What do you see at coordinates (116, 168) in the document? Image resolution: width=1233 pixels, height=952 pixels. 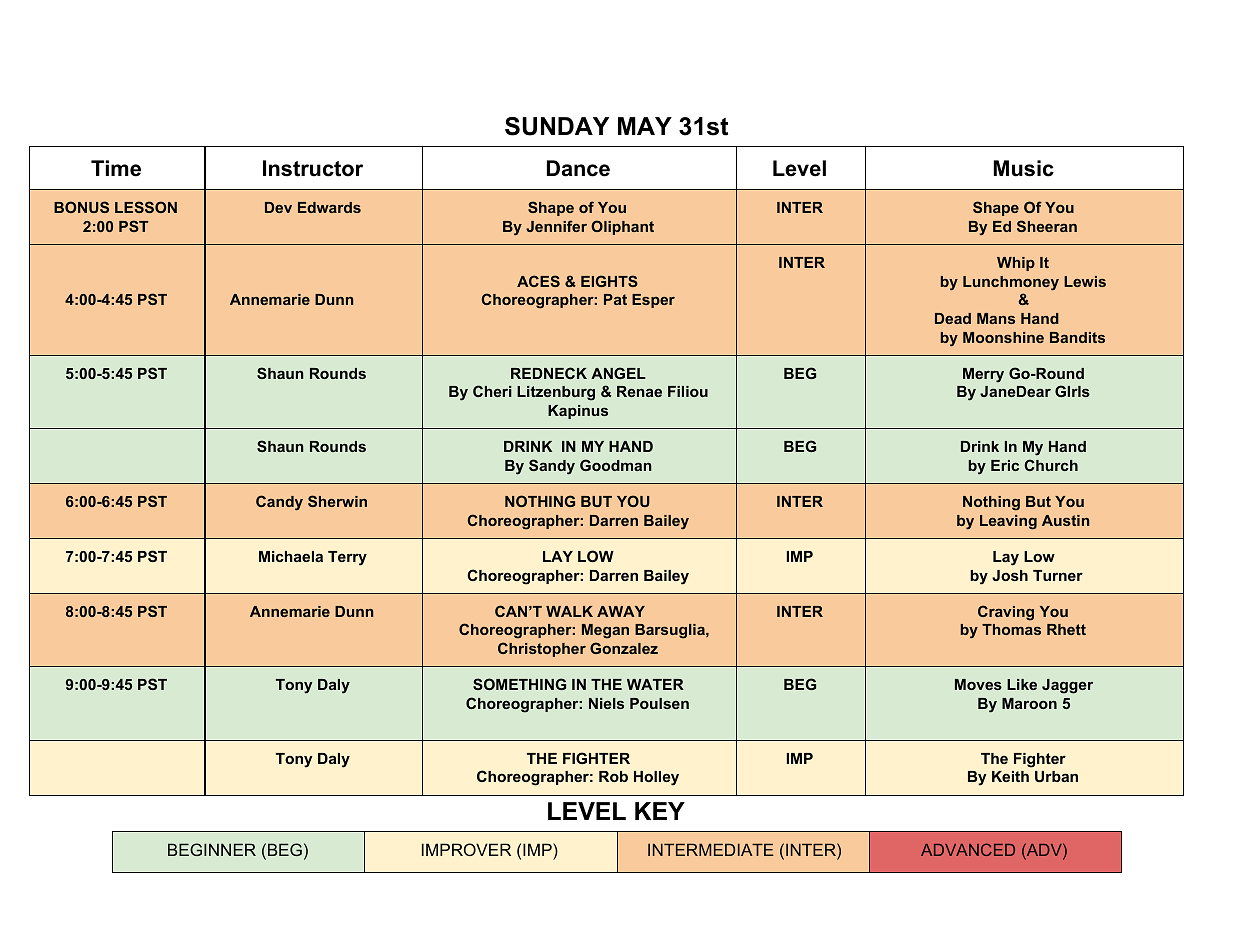 I see `Time` at bounding box center [116, 168].
